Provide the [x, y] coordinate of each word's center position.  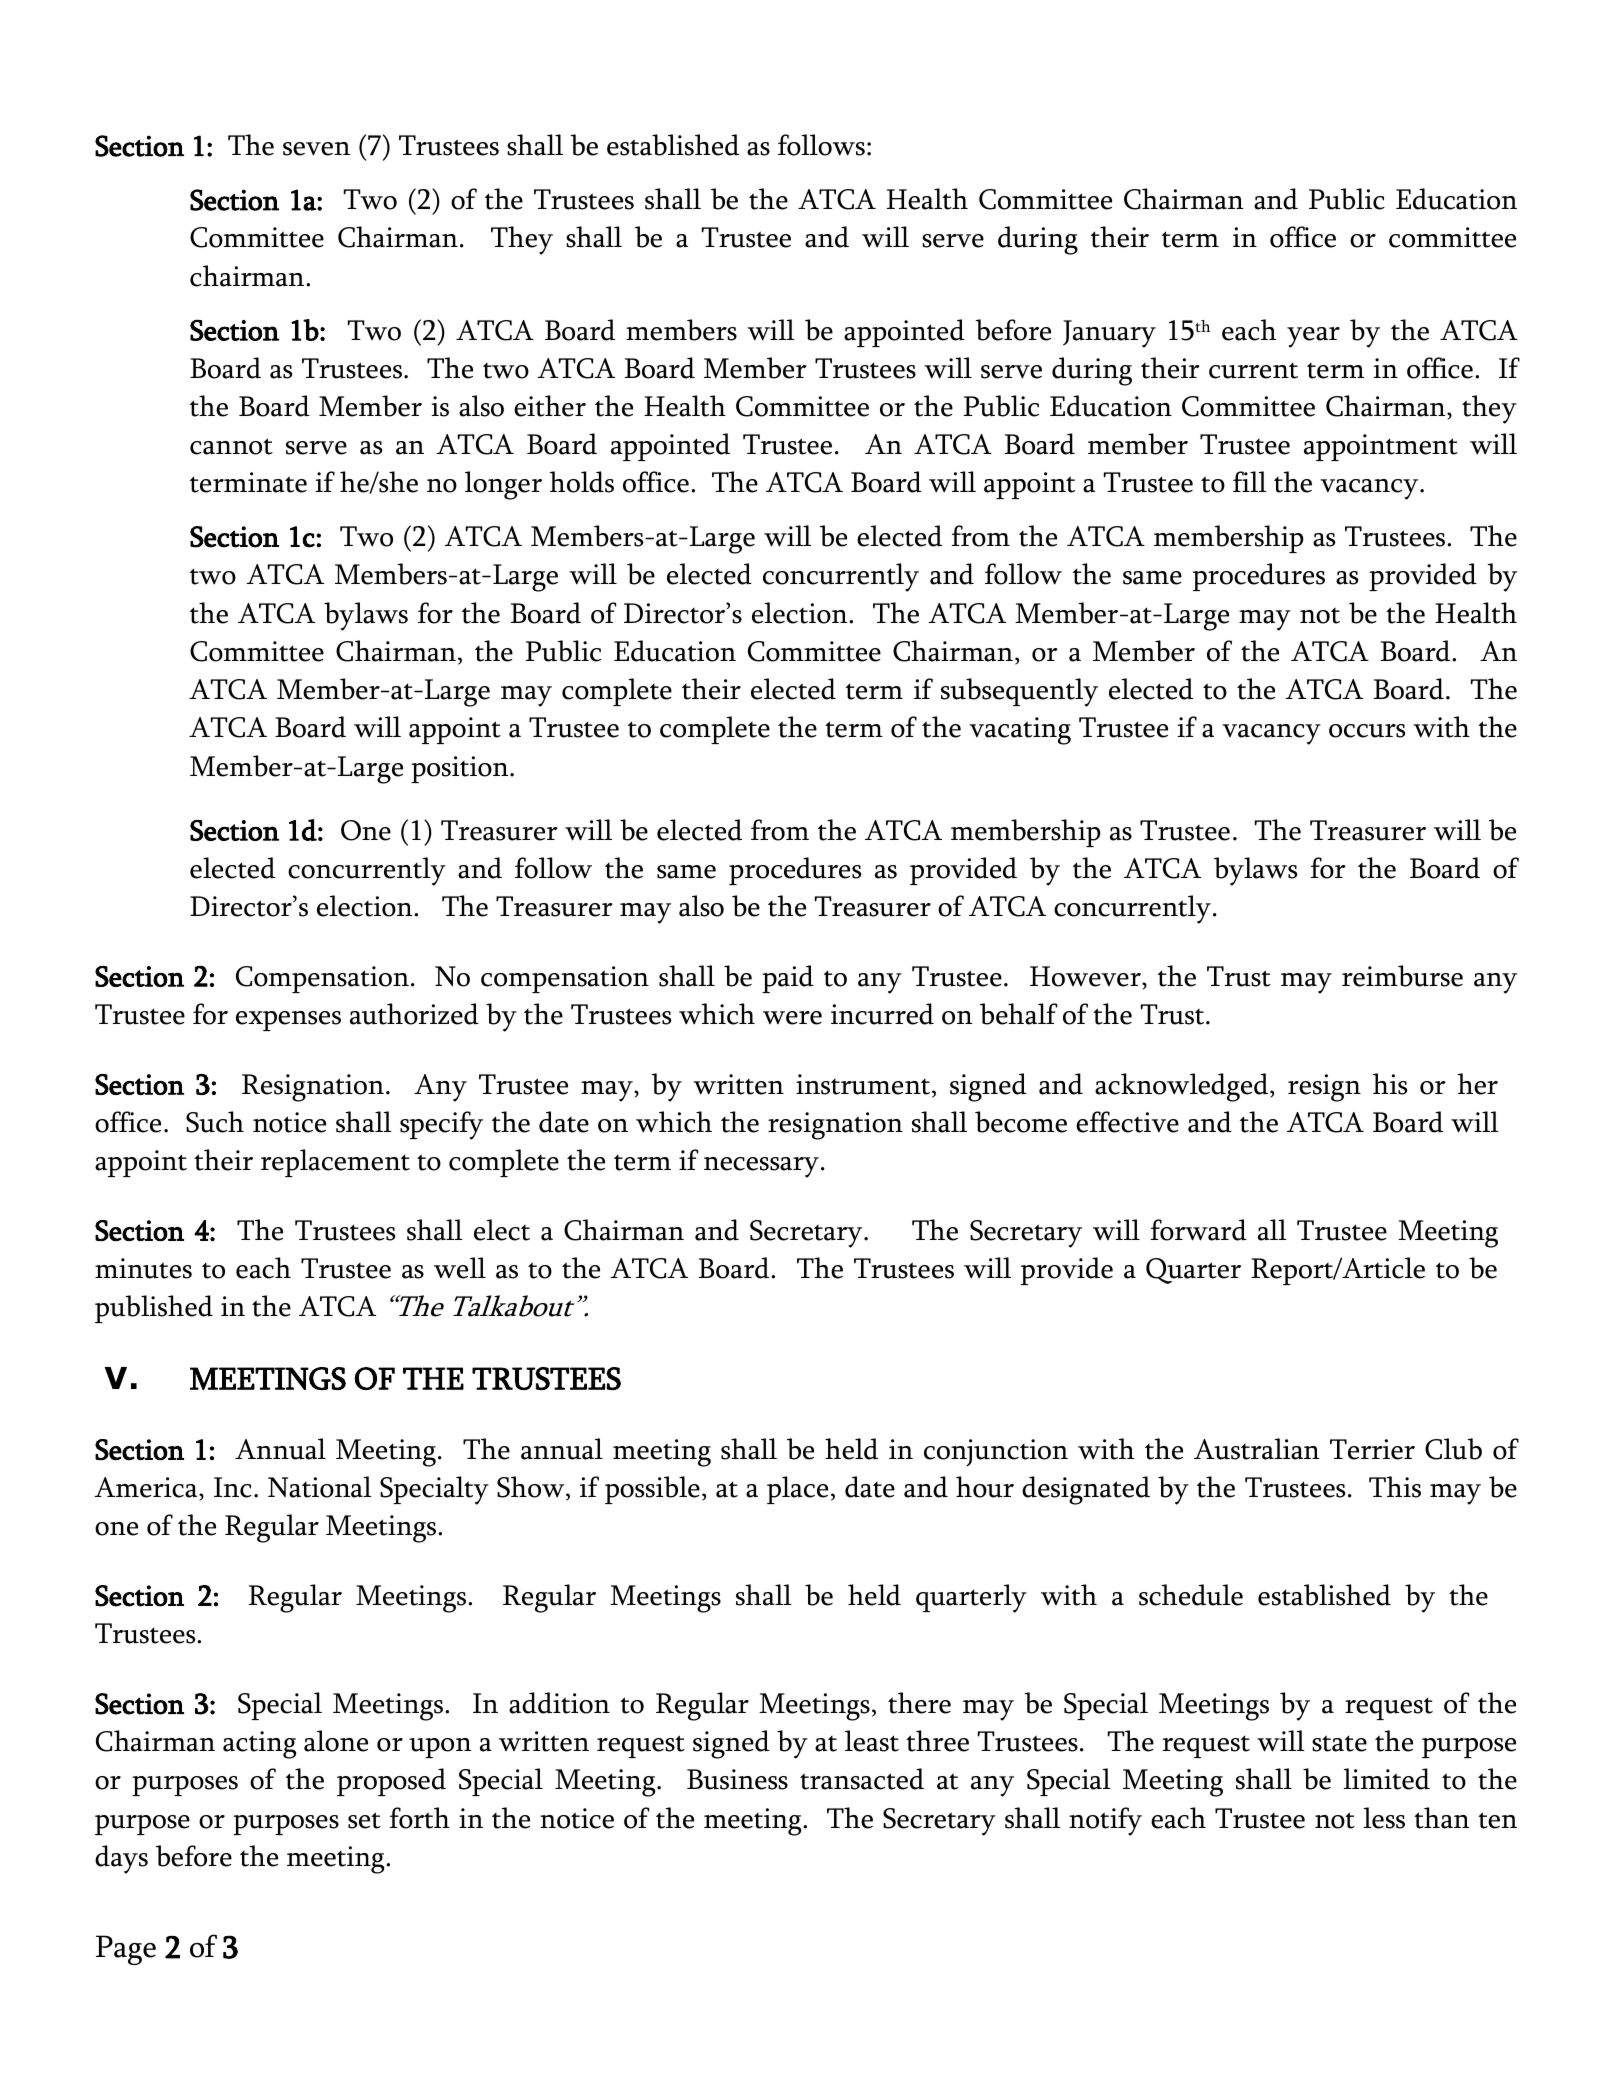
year [1313, 337]
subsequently [1019, 692]
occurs [1367, 731]
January [1109, 334]
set [364, 1820]
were [792, 1018]
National [320, 1487]
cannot [231, 446]
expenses [288, 1021]
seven [316, 149]
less [1384, 1818]
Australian [1256, 1449]
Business [737, 1779]
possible [652, 1490]
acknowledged [1183, 1087]
